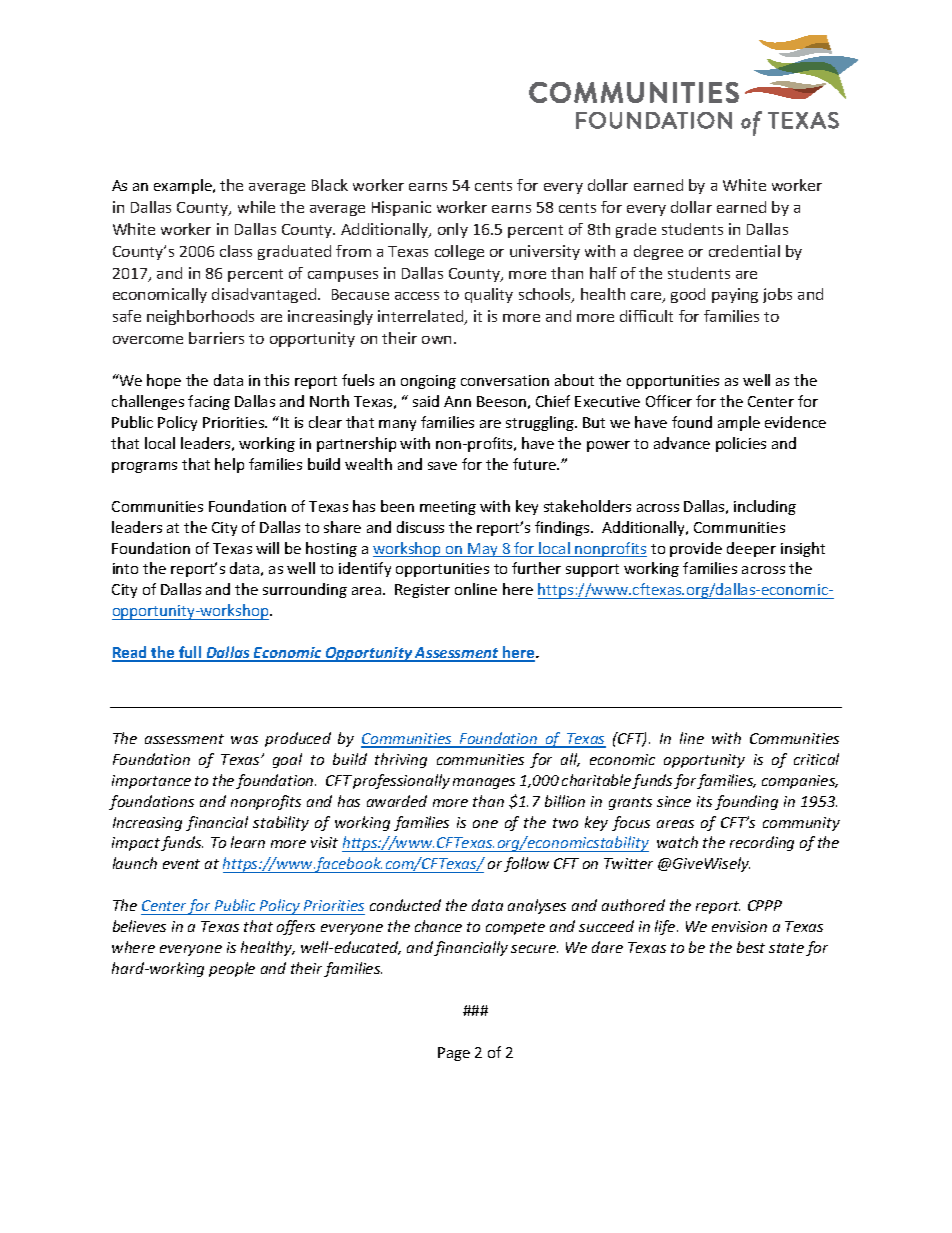  What do you see at coordinates (453, 230) in the page?
I see `only` at bounding box center [453, 230].
